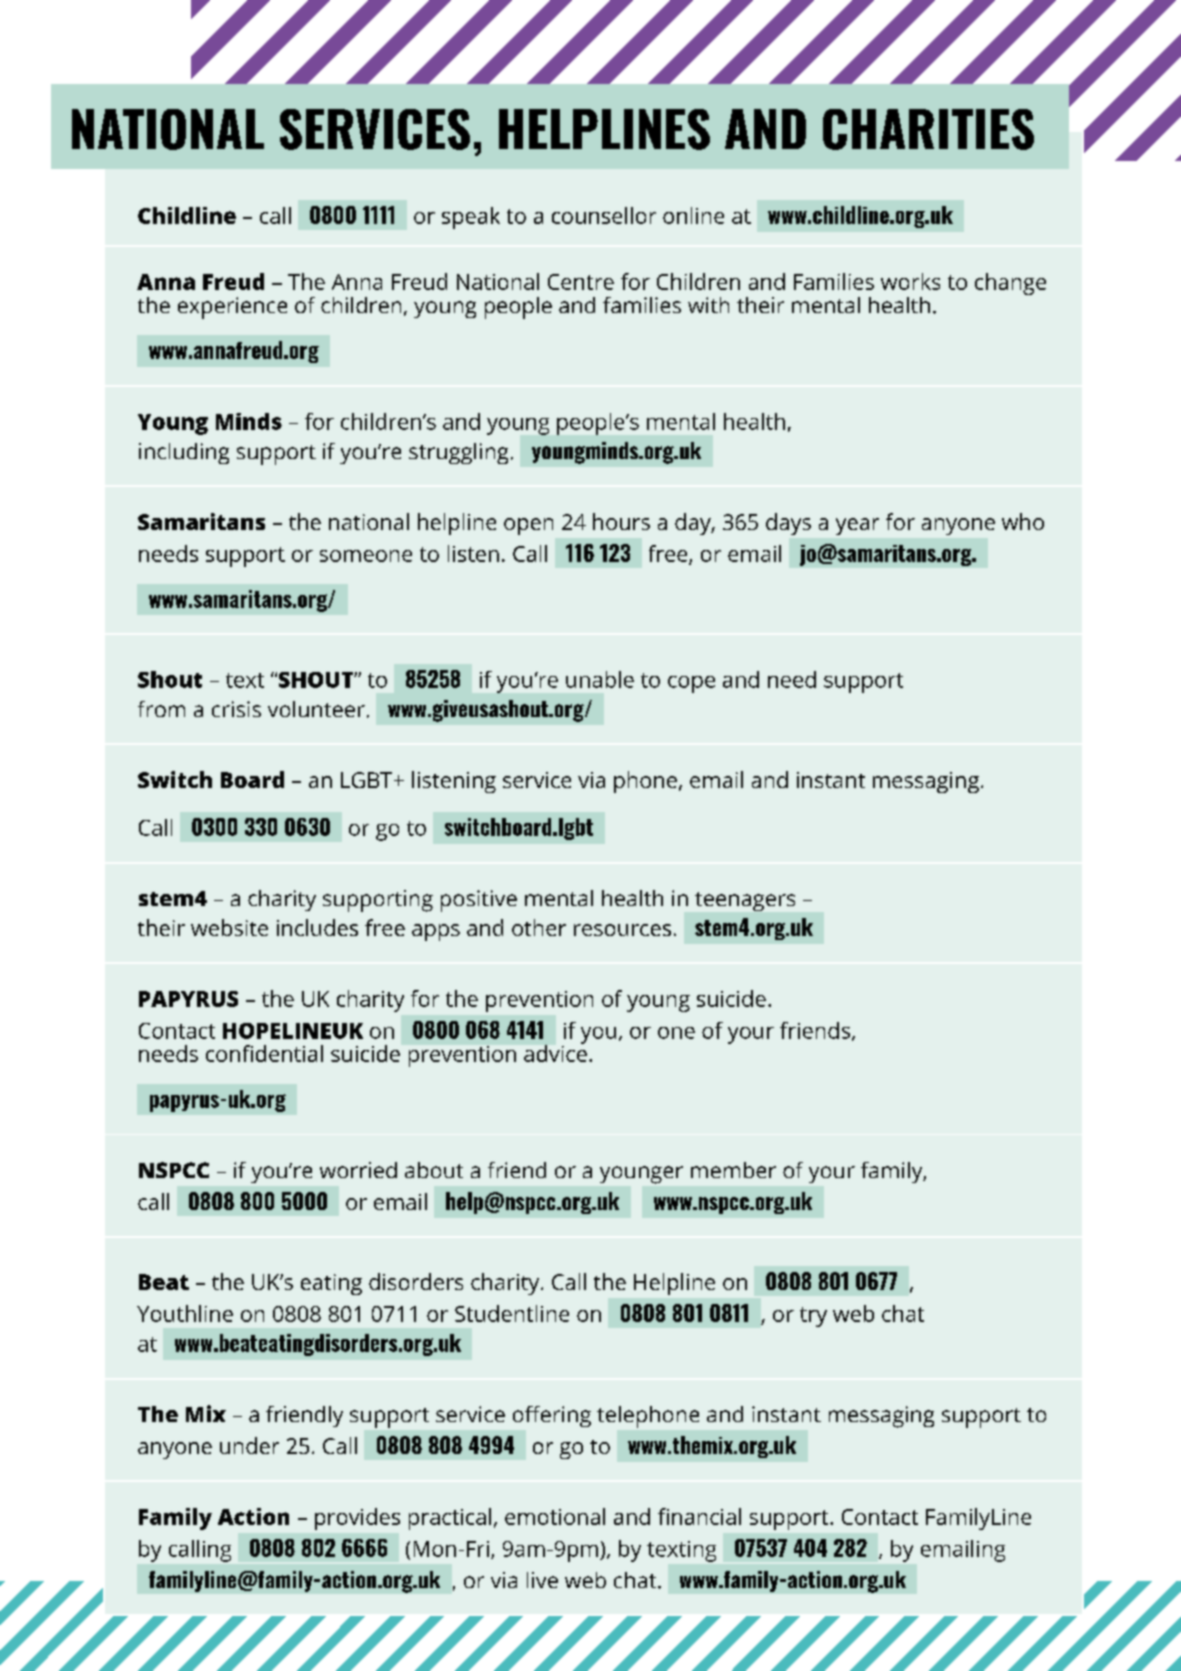 Image resolution: width=1181 pixels, height=1671 pixels. What do you see at coordinates (357, 1519) in the screenshot?
I see `provides` at bounding box center [357, 1519].
